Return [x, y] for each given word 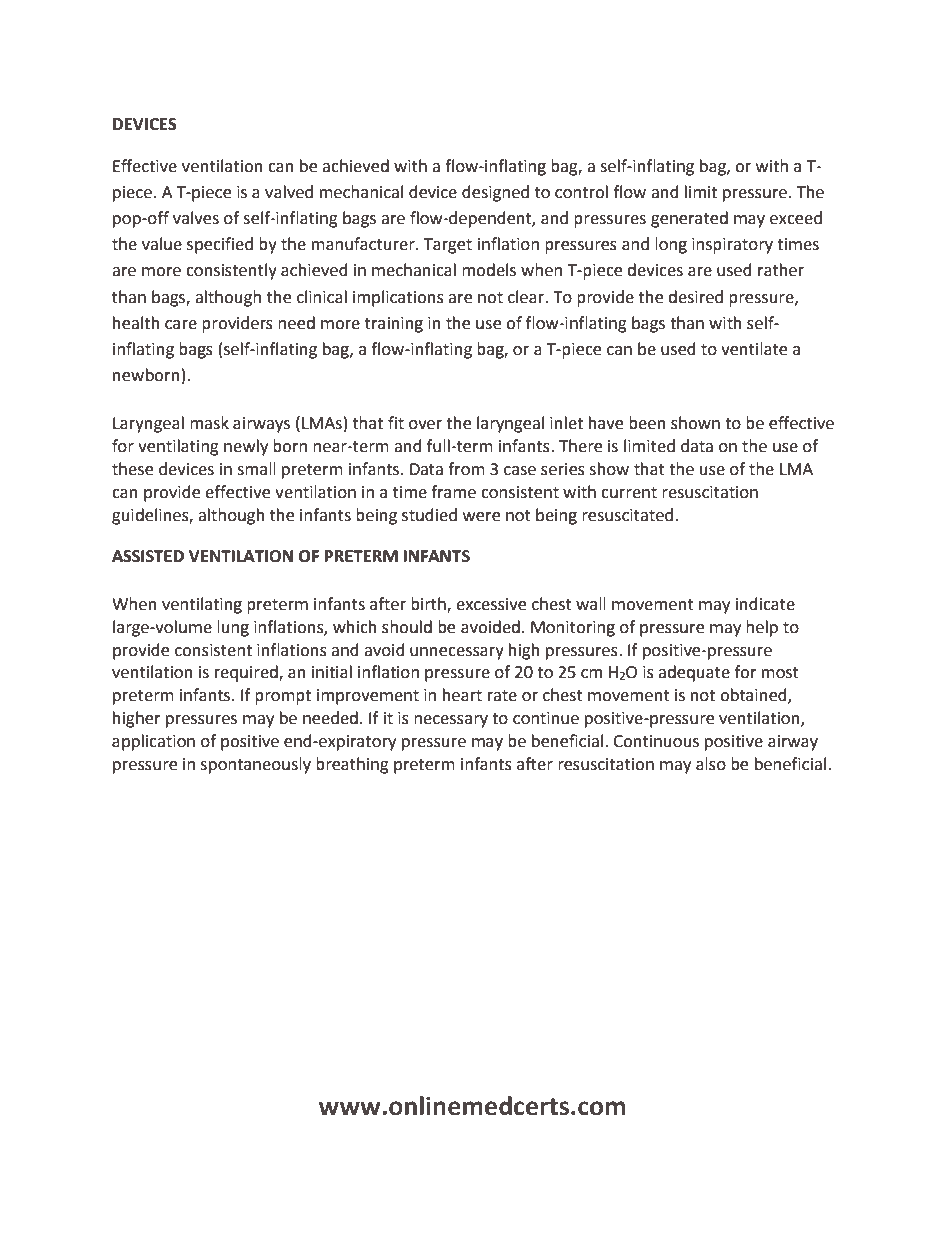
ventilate [754, 349]
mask [209, 423]
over [425, 425]
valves [196, 218]
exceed [796, 218]
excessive [491, 604]
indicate [765, 604]
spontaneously [255, 765]
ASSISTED [148, 556]
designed [495, 193]
